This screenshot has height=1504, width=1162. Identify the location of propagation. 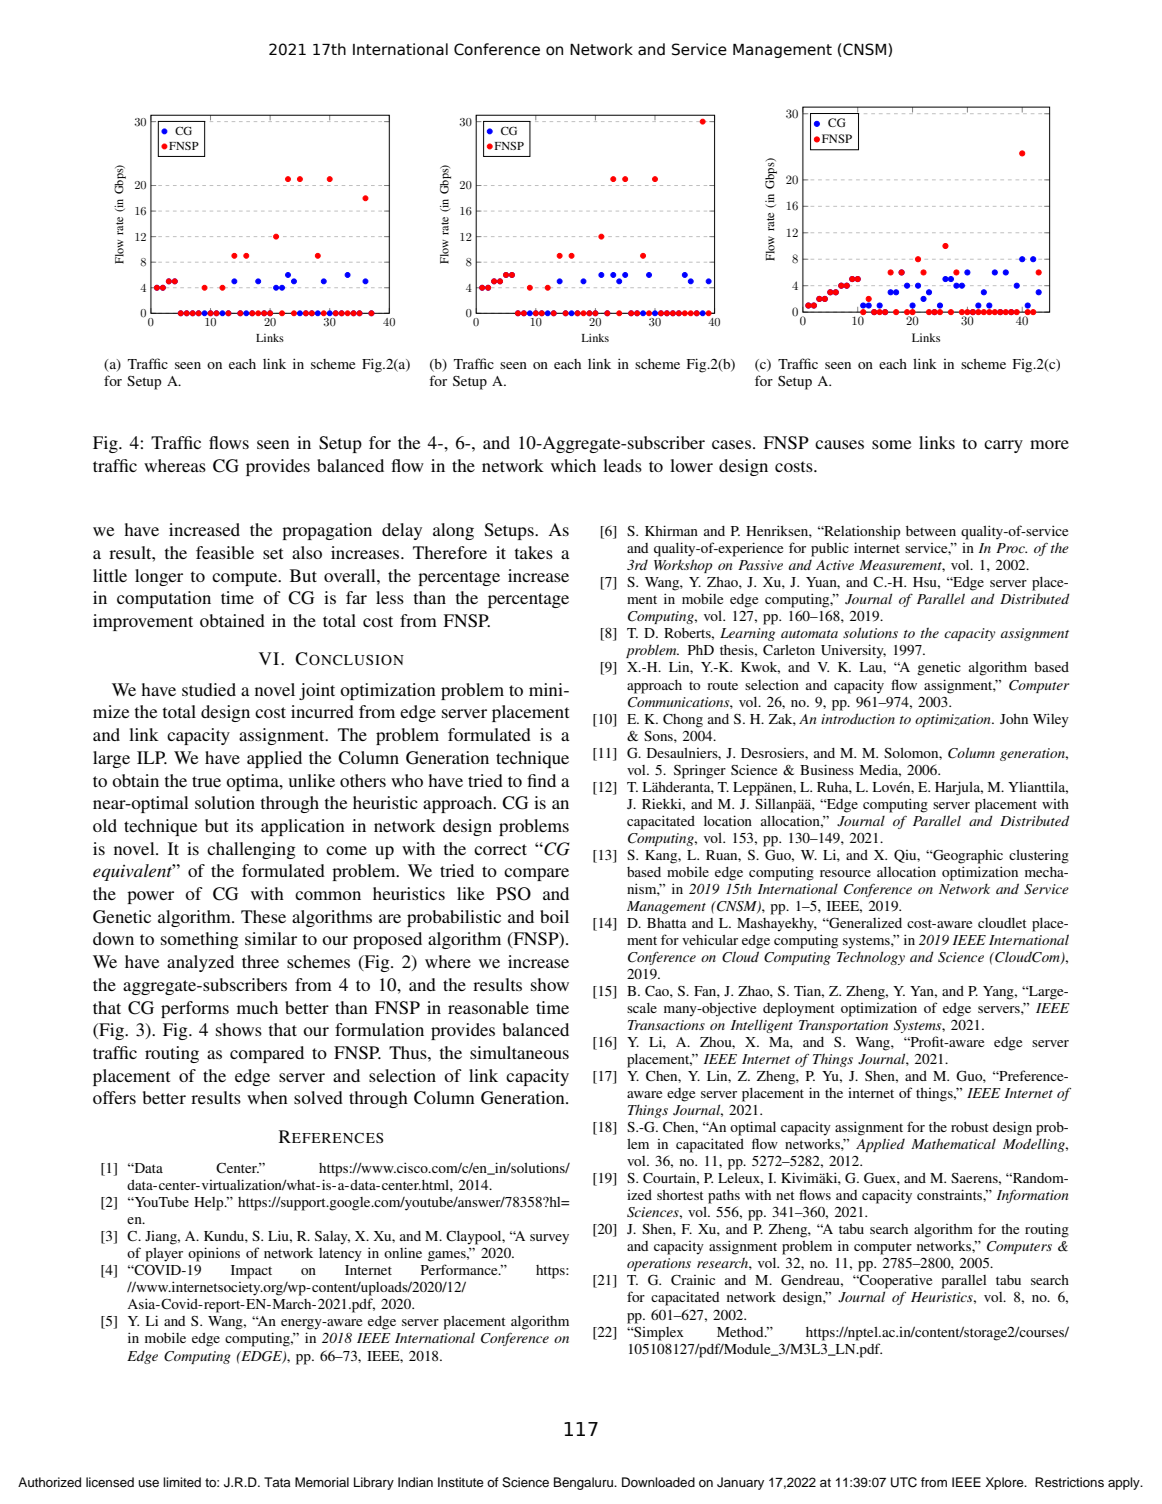
(327, 531).
